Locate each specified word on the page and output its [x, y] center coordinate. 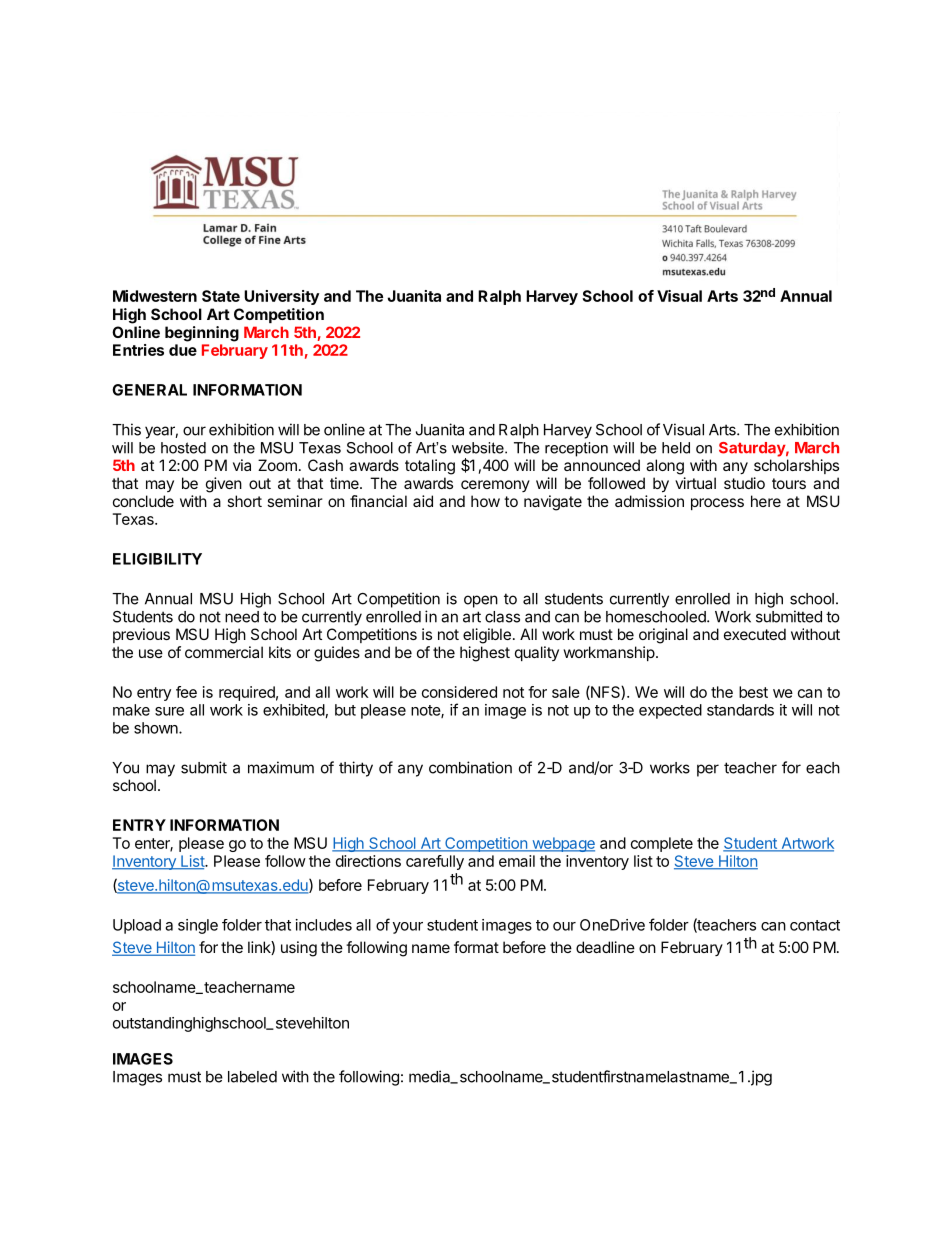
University [281, 297]
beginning [202, 334]
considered [459, 692]
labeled [252, 1077]
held [676, 448]
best [753, 692]
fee [186, 692]
